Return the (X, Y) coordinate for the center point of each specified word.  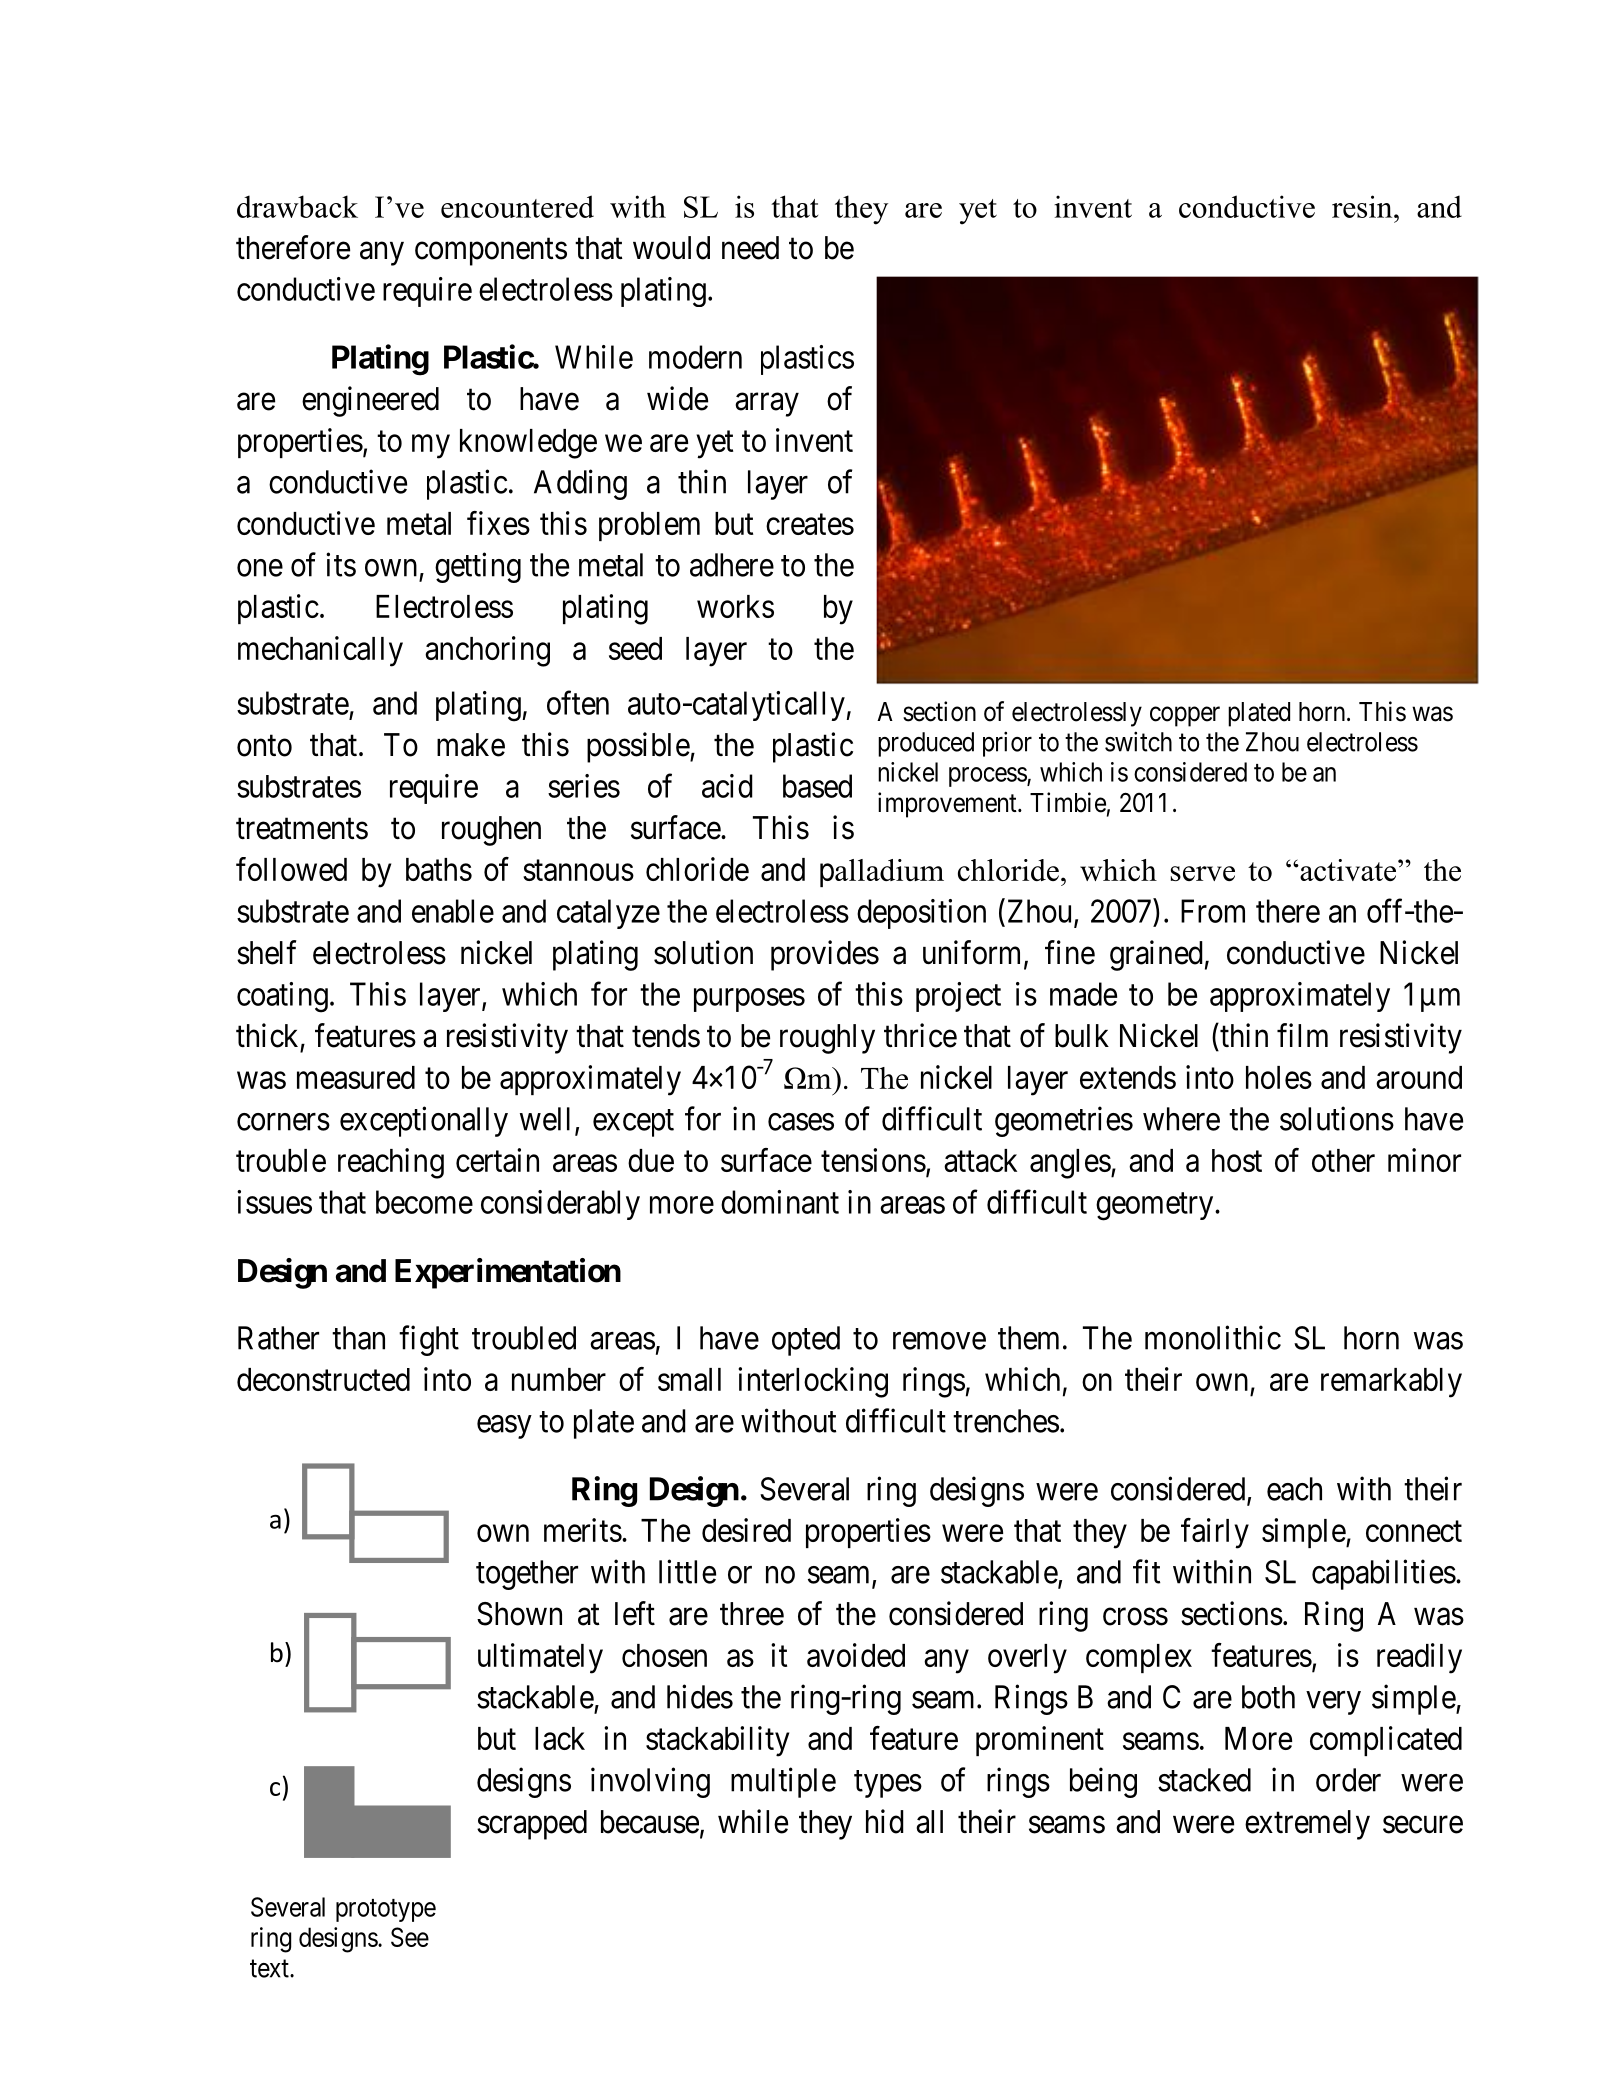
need (750, 248)
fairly (1215, 1533)
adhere (732, 565)
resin (1363, 206)
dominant (780, 1202)
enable (453, 911)
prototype (386, 1910)
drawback (297, 206)
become (424, 1202)
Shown (519, 1614)
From (1213, 911)
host (1237, 1160)
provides (825, 955)
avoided (856, 1655)
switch (1138, 741)
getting (478, 567)
